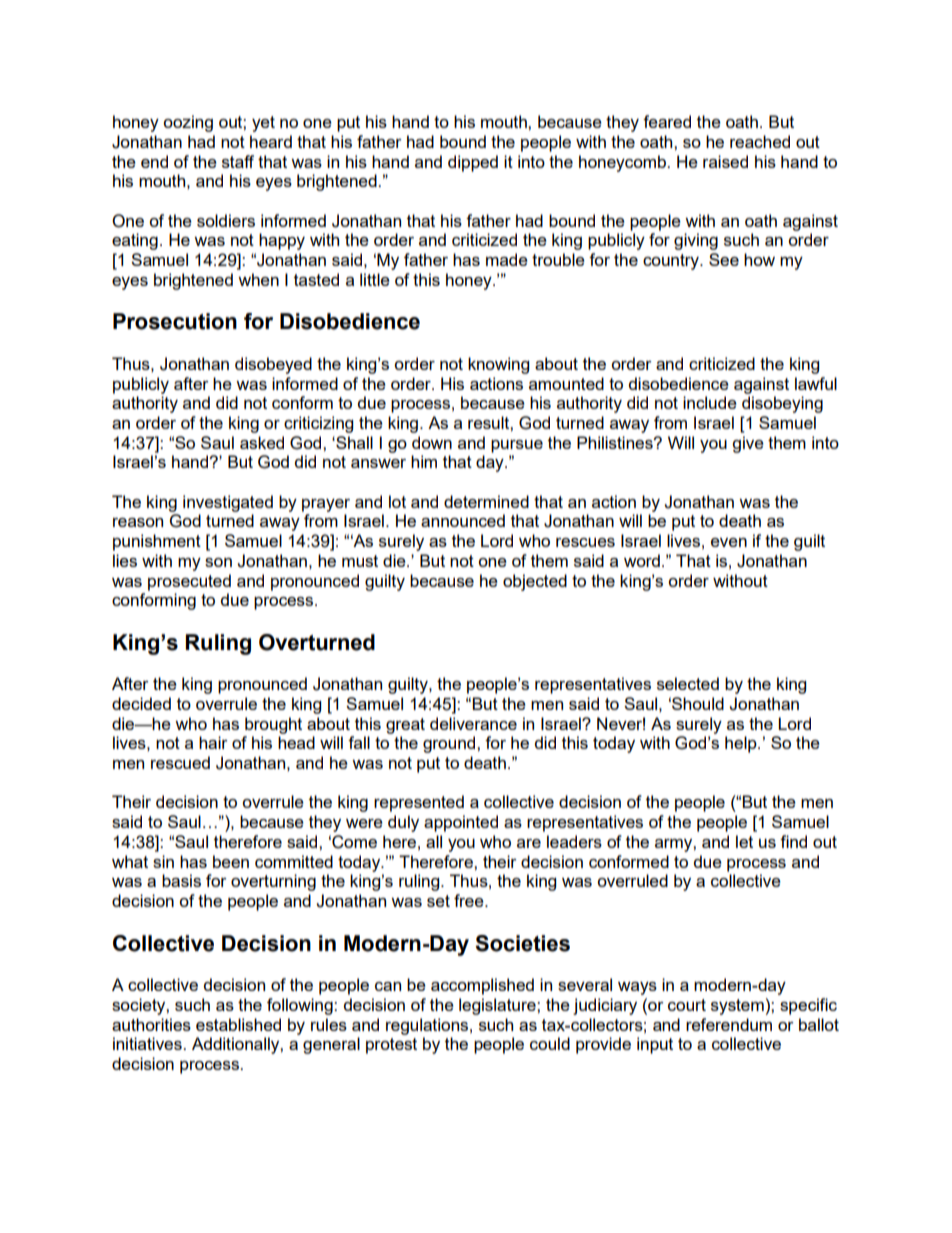  I want to click on include, so click(710, 402).
